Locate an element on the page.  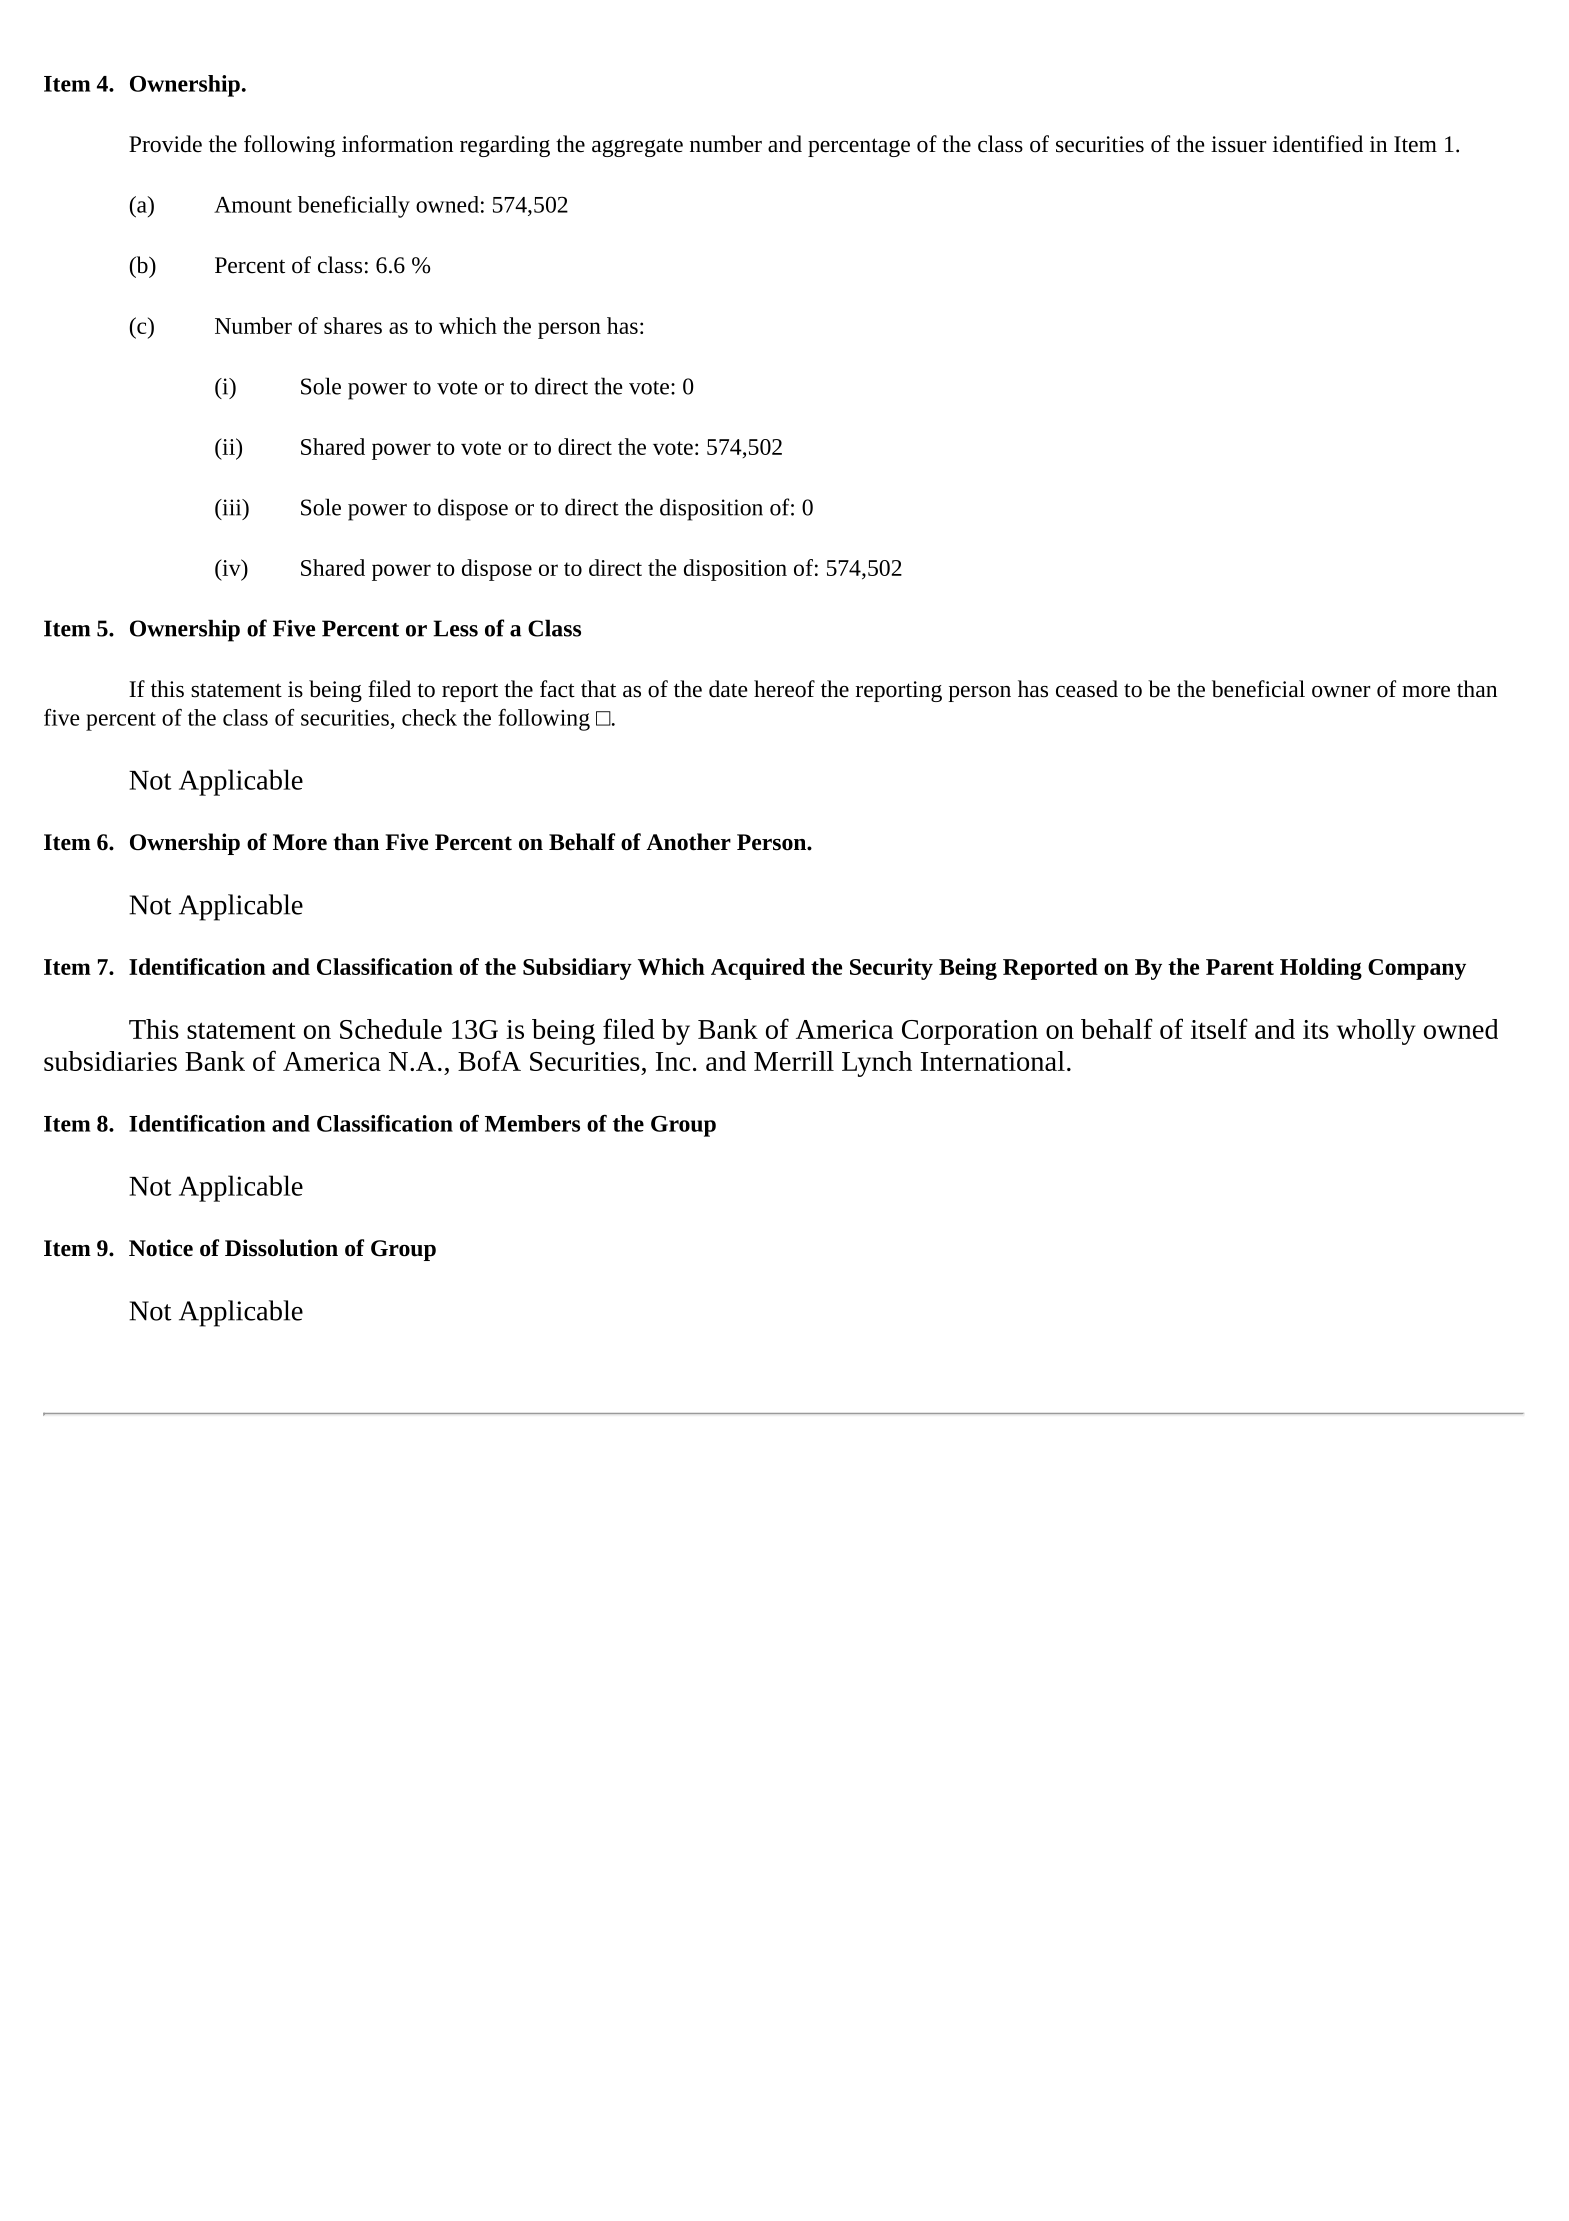
issuer is located at coordinates (1238, 144).
